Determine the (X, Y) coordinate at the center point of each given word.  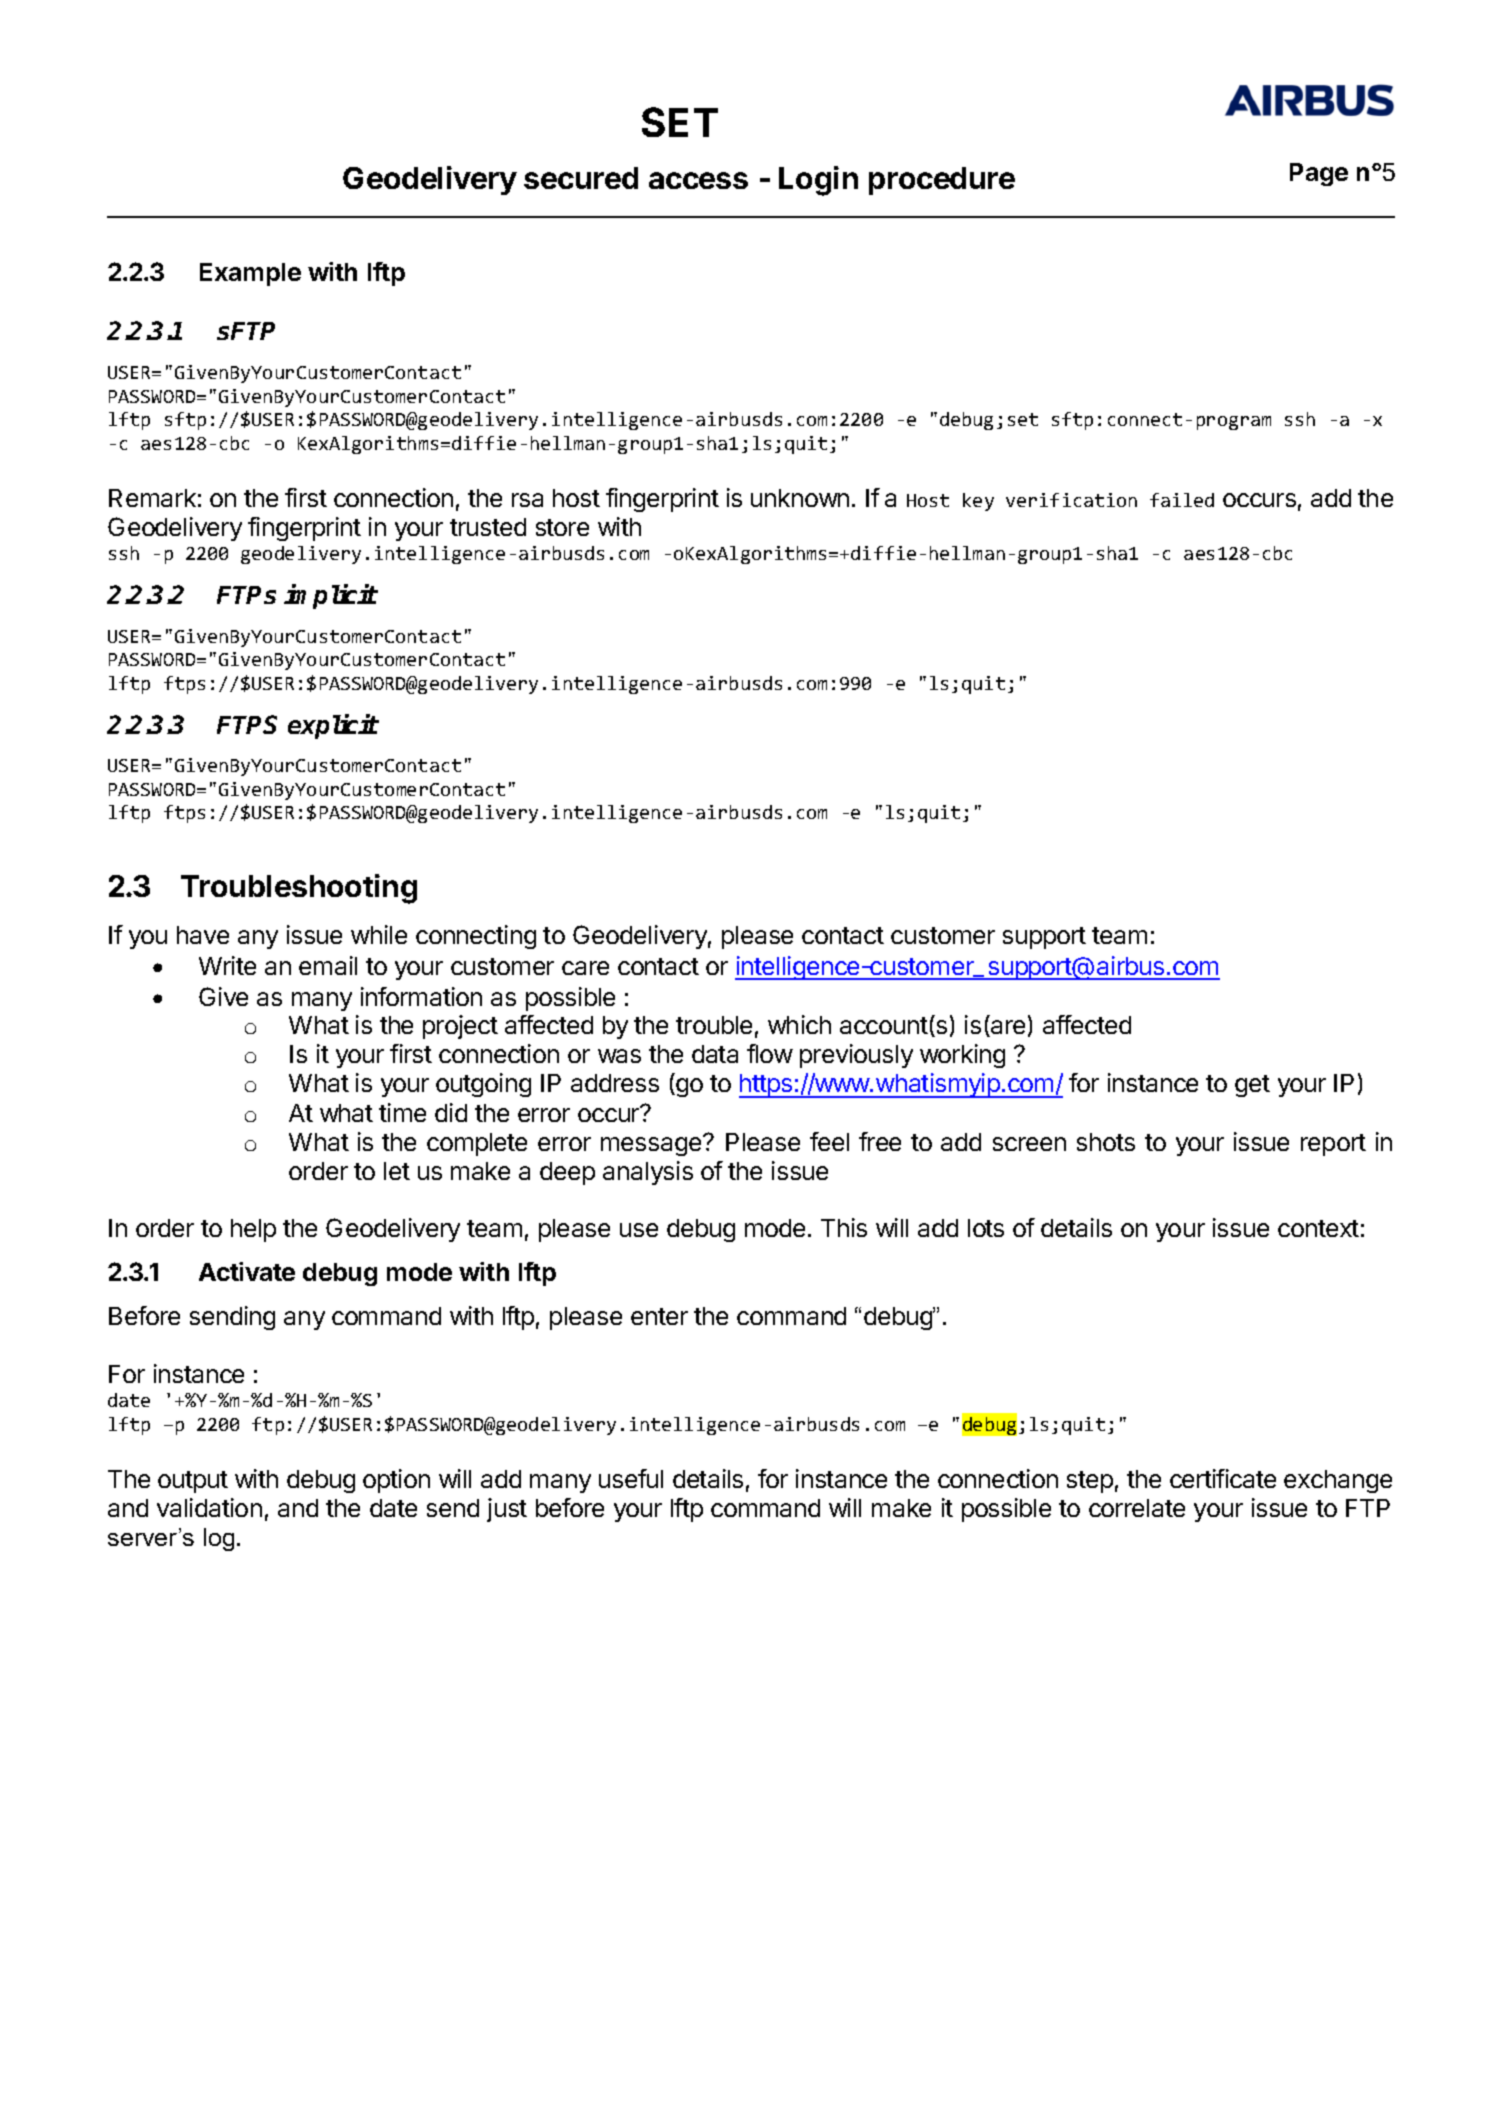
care (585, 968)
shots (1106, 1142)
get (1252, 1086)
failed (1182, 500)
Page (1319, 174)
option (396, 1481)
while (379, 934)
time (402, 1112)
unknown (800, 498)
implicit (330, 596)
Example (250, 274)
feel (829, 1141)
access (698, 180)
